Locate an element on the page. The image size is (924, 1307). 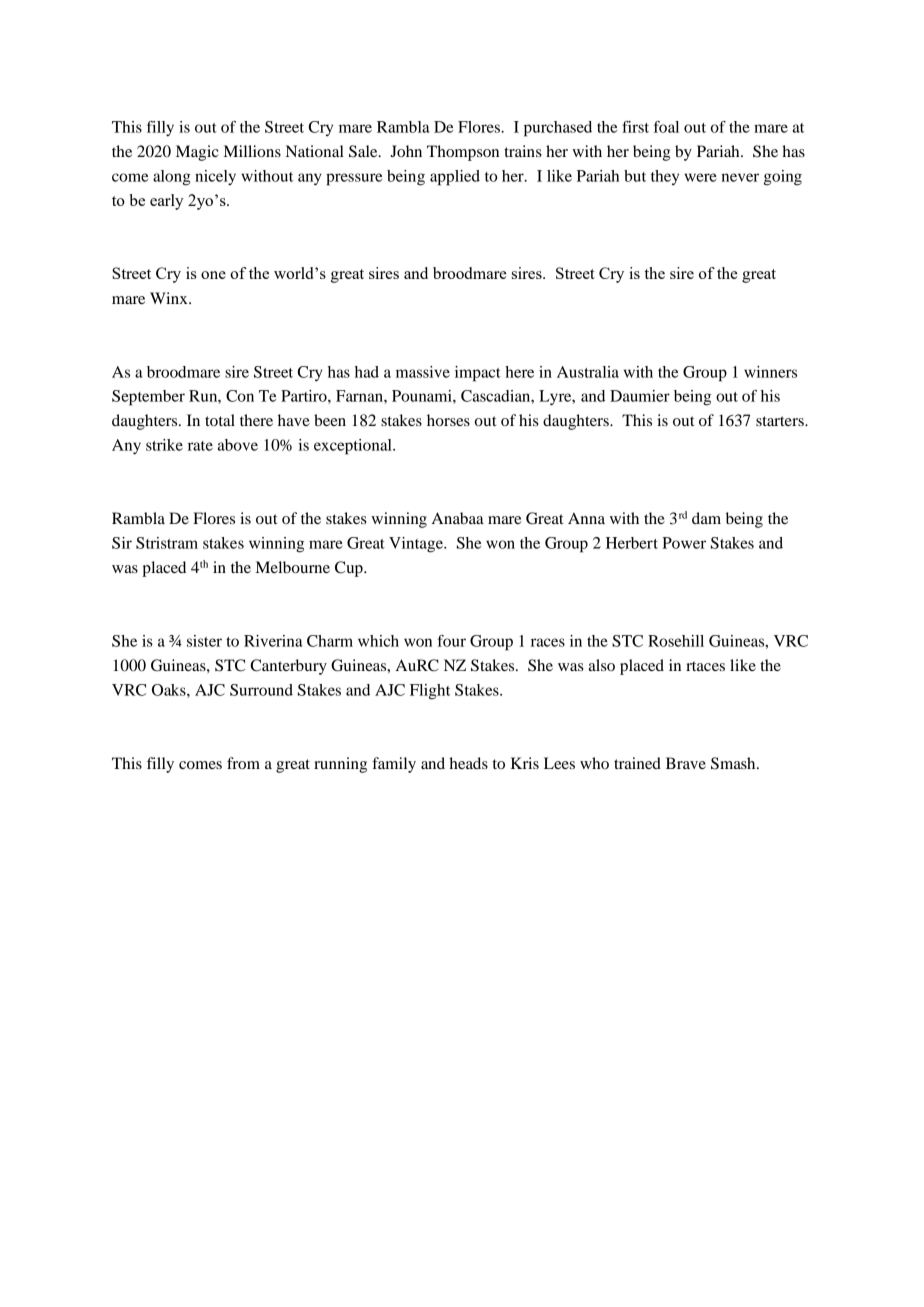
horses is located at coordinates (448, 420).
